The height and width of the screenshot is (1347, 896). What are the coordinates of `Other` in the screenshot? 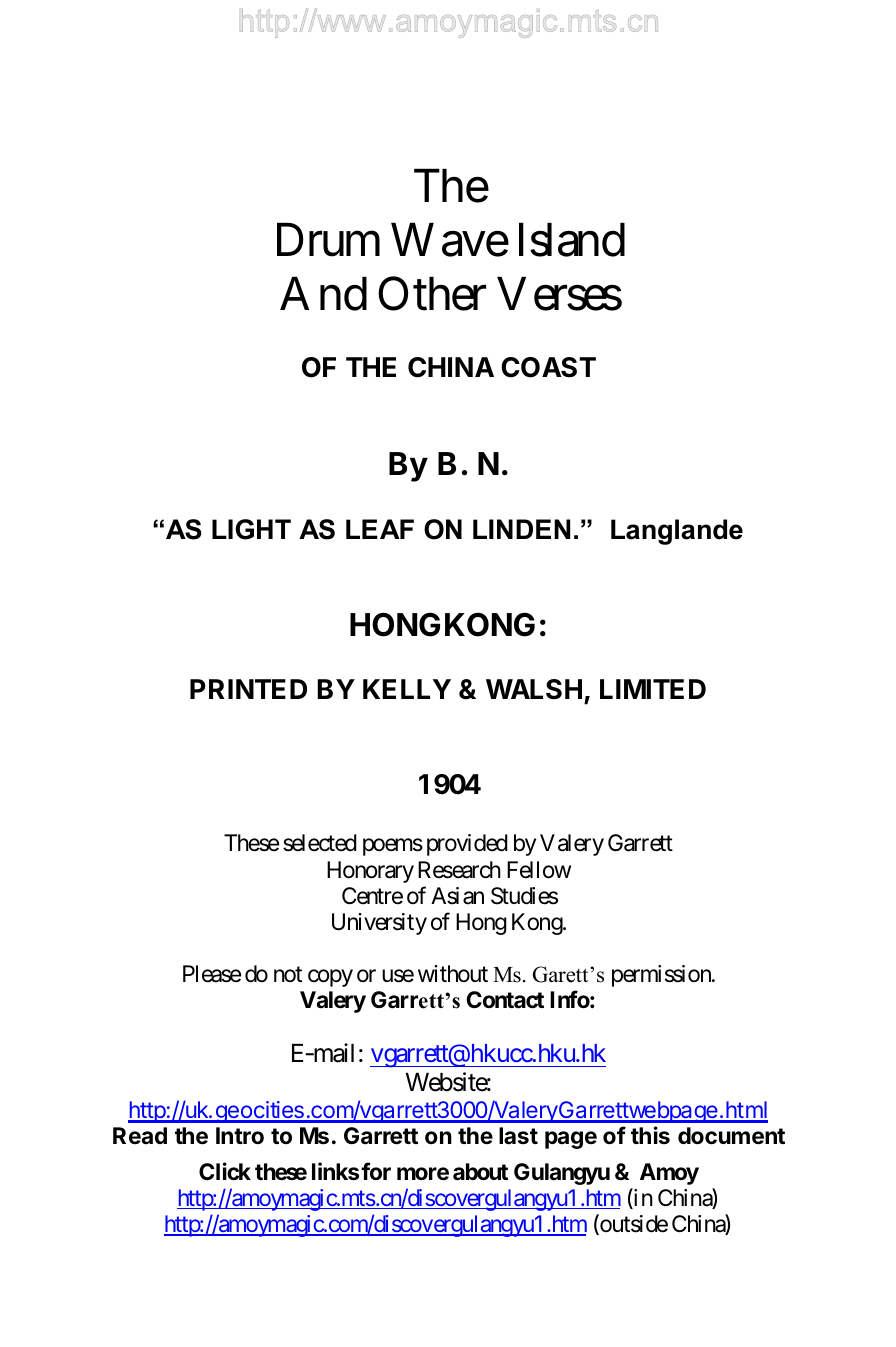 It's located at (432, 293).
